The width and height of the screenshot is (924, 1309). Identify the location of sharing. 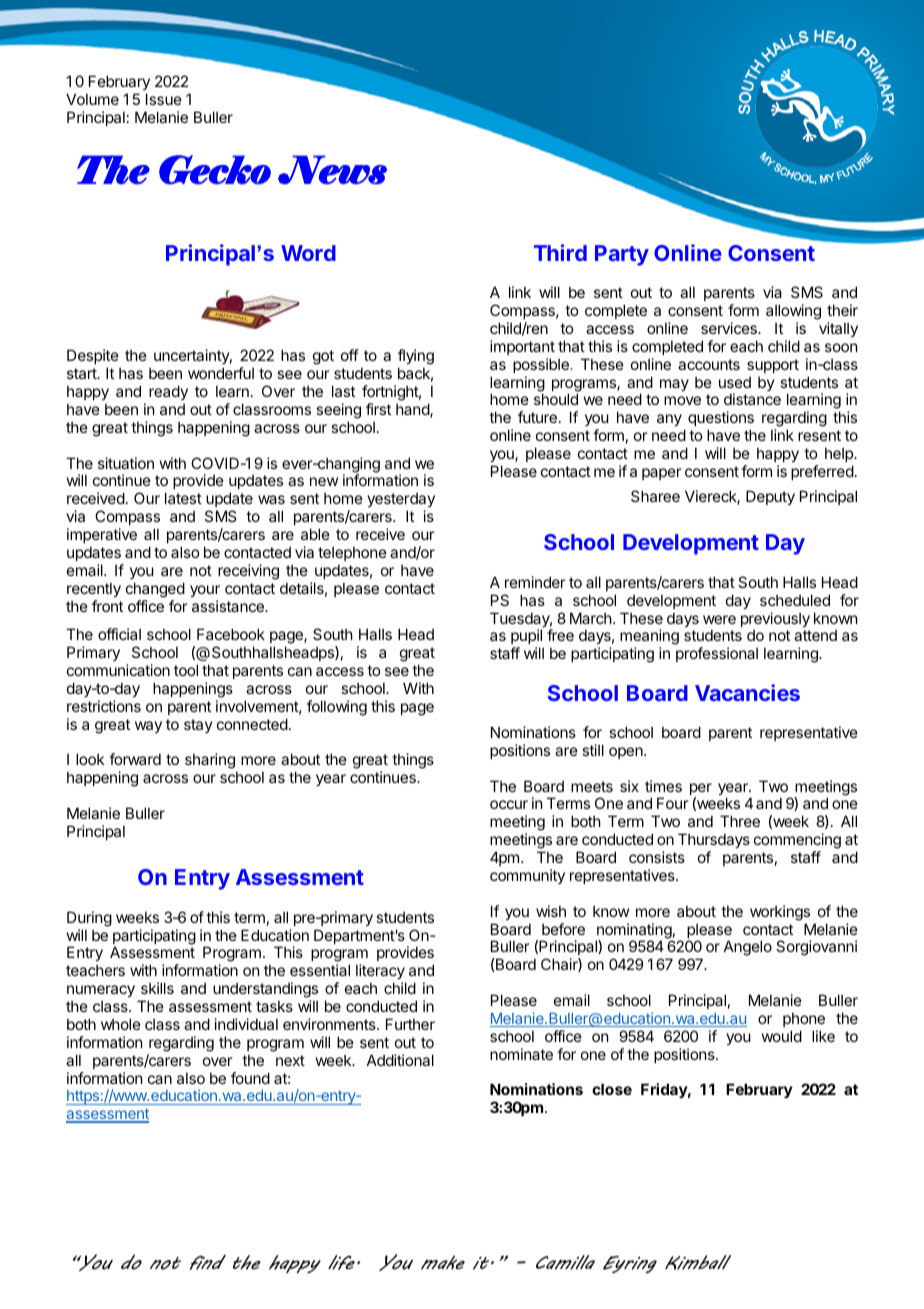
(211, 762).
